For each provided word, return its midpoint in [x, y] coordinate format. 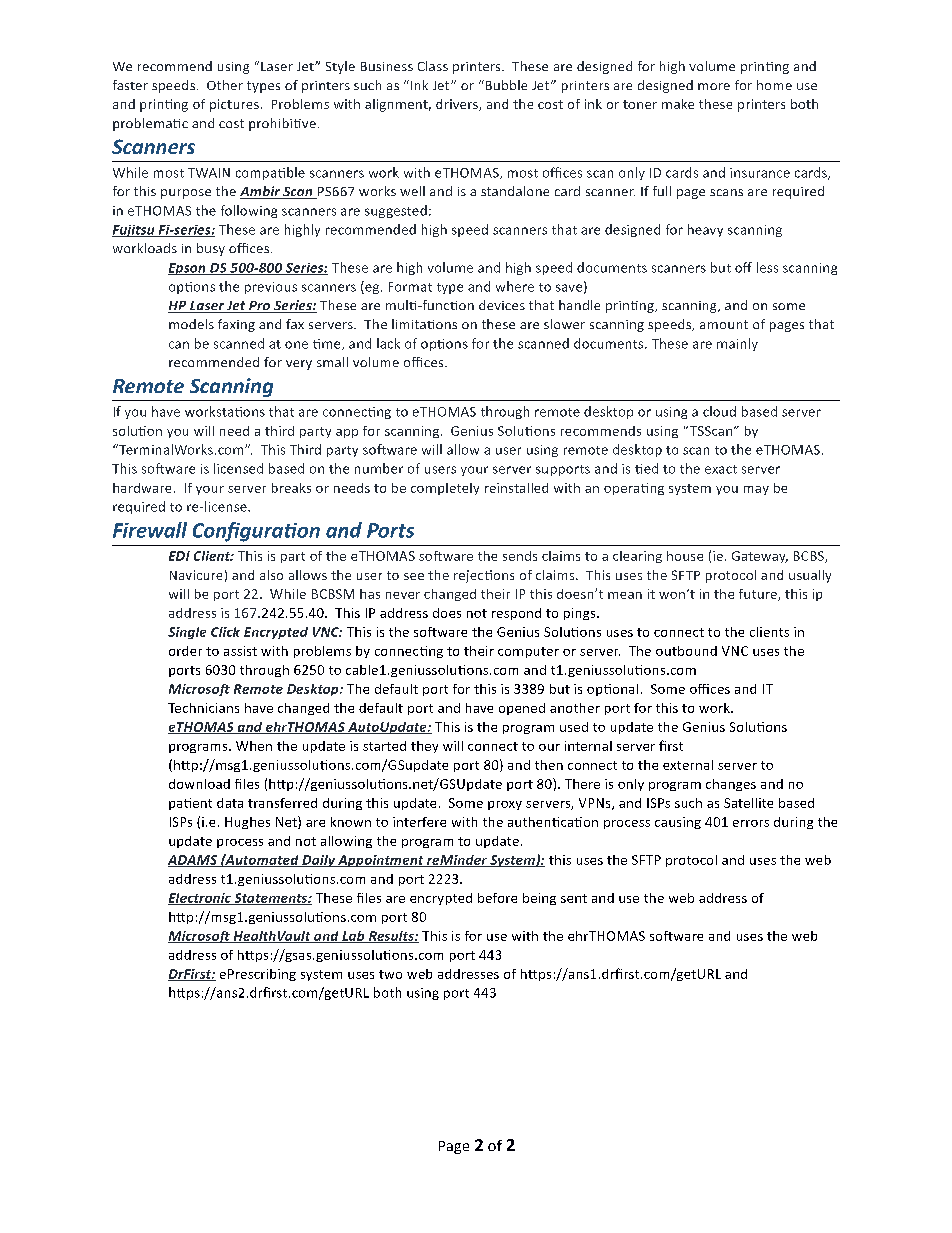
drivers [458, 105]
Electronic [200, 899]
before [497, 898]
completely [445, 489]
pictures [234, 105]
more [714, 86]
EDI [179, 556]
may [756, 490]
